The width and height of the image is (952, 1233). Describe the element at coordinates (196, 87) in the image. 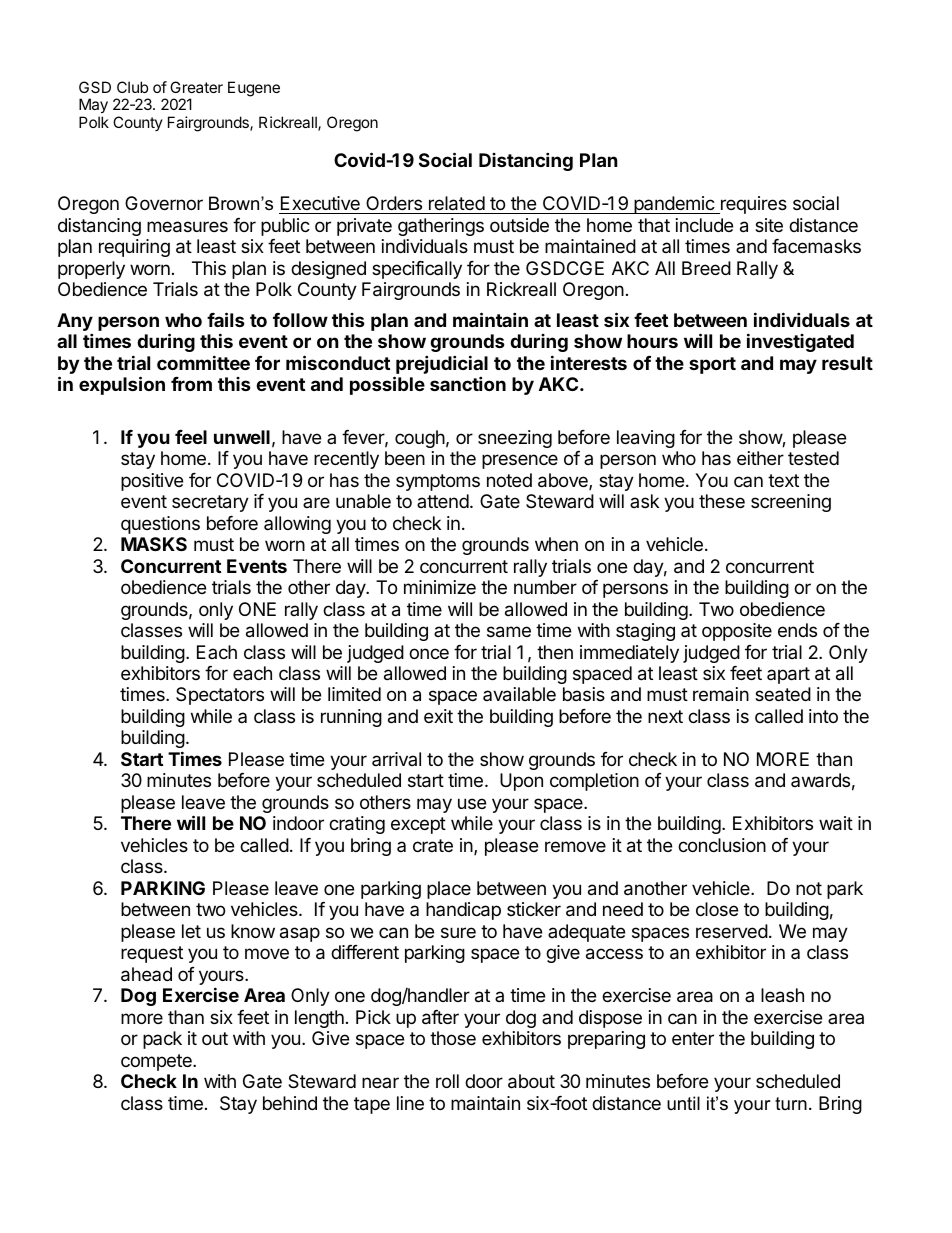

I see `Greater` at that location.
